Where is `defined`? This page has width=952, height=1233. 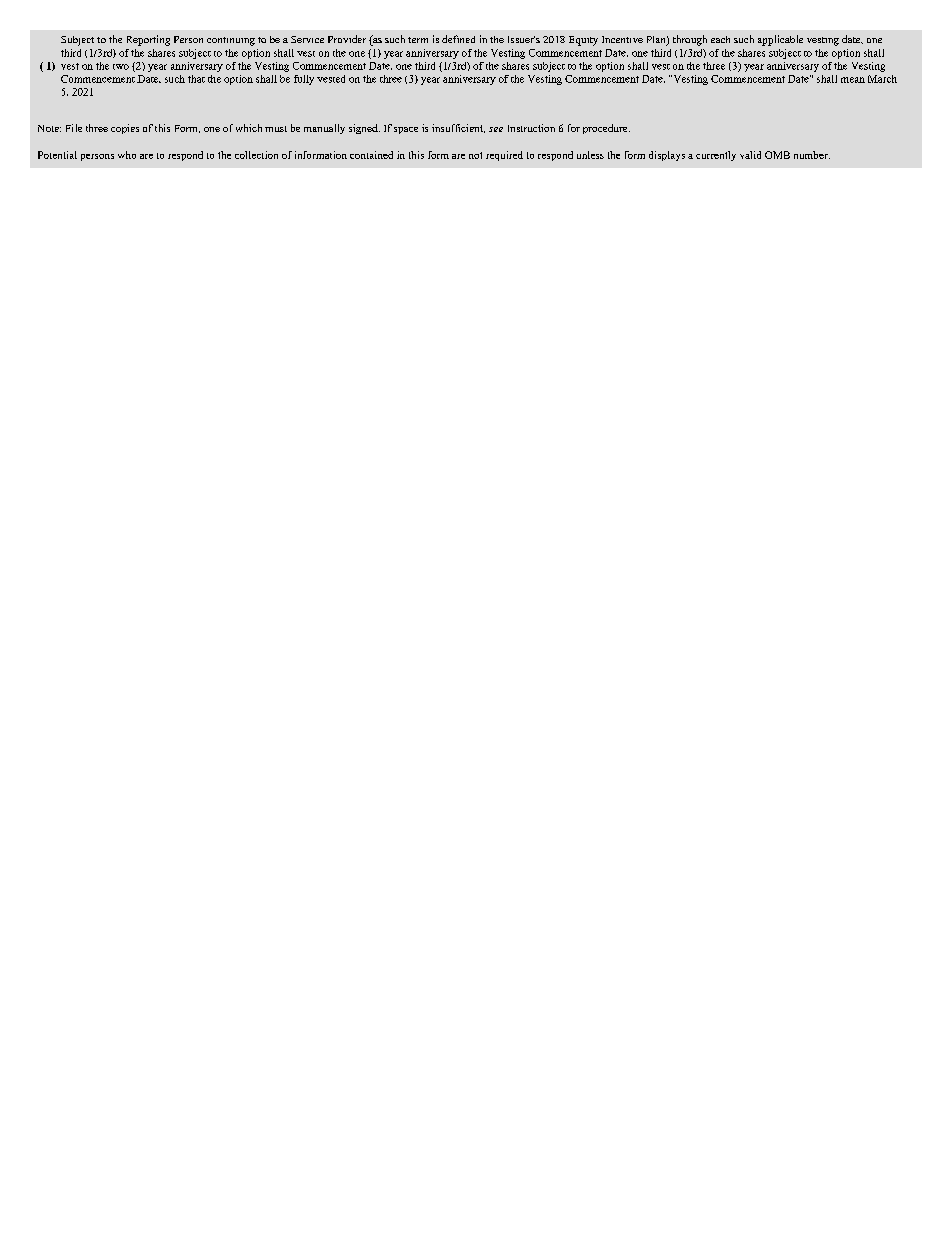 defined is located at coordinates (458, 39).
